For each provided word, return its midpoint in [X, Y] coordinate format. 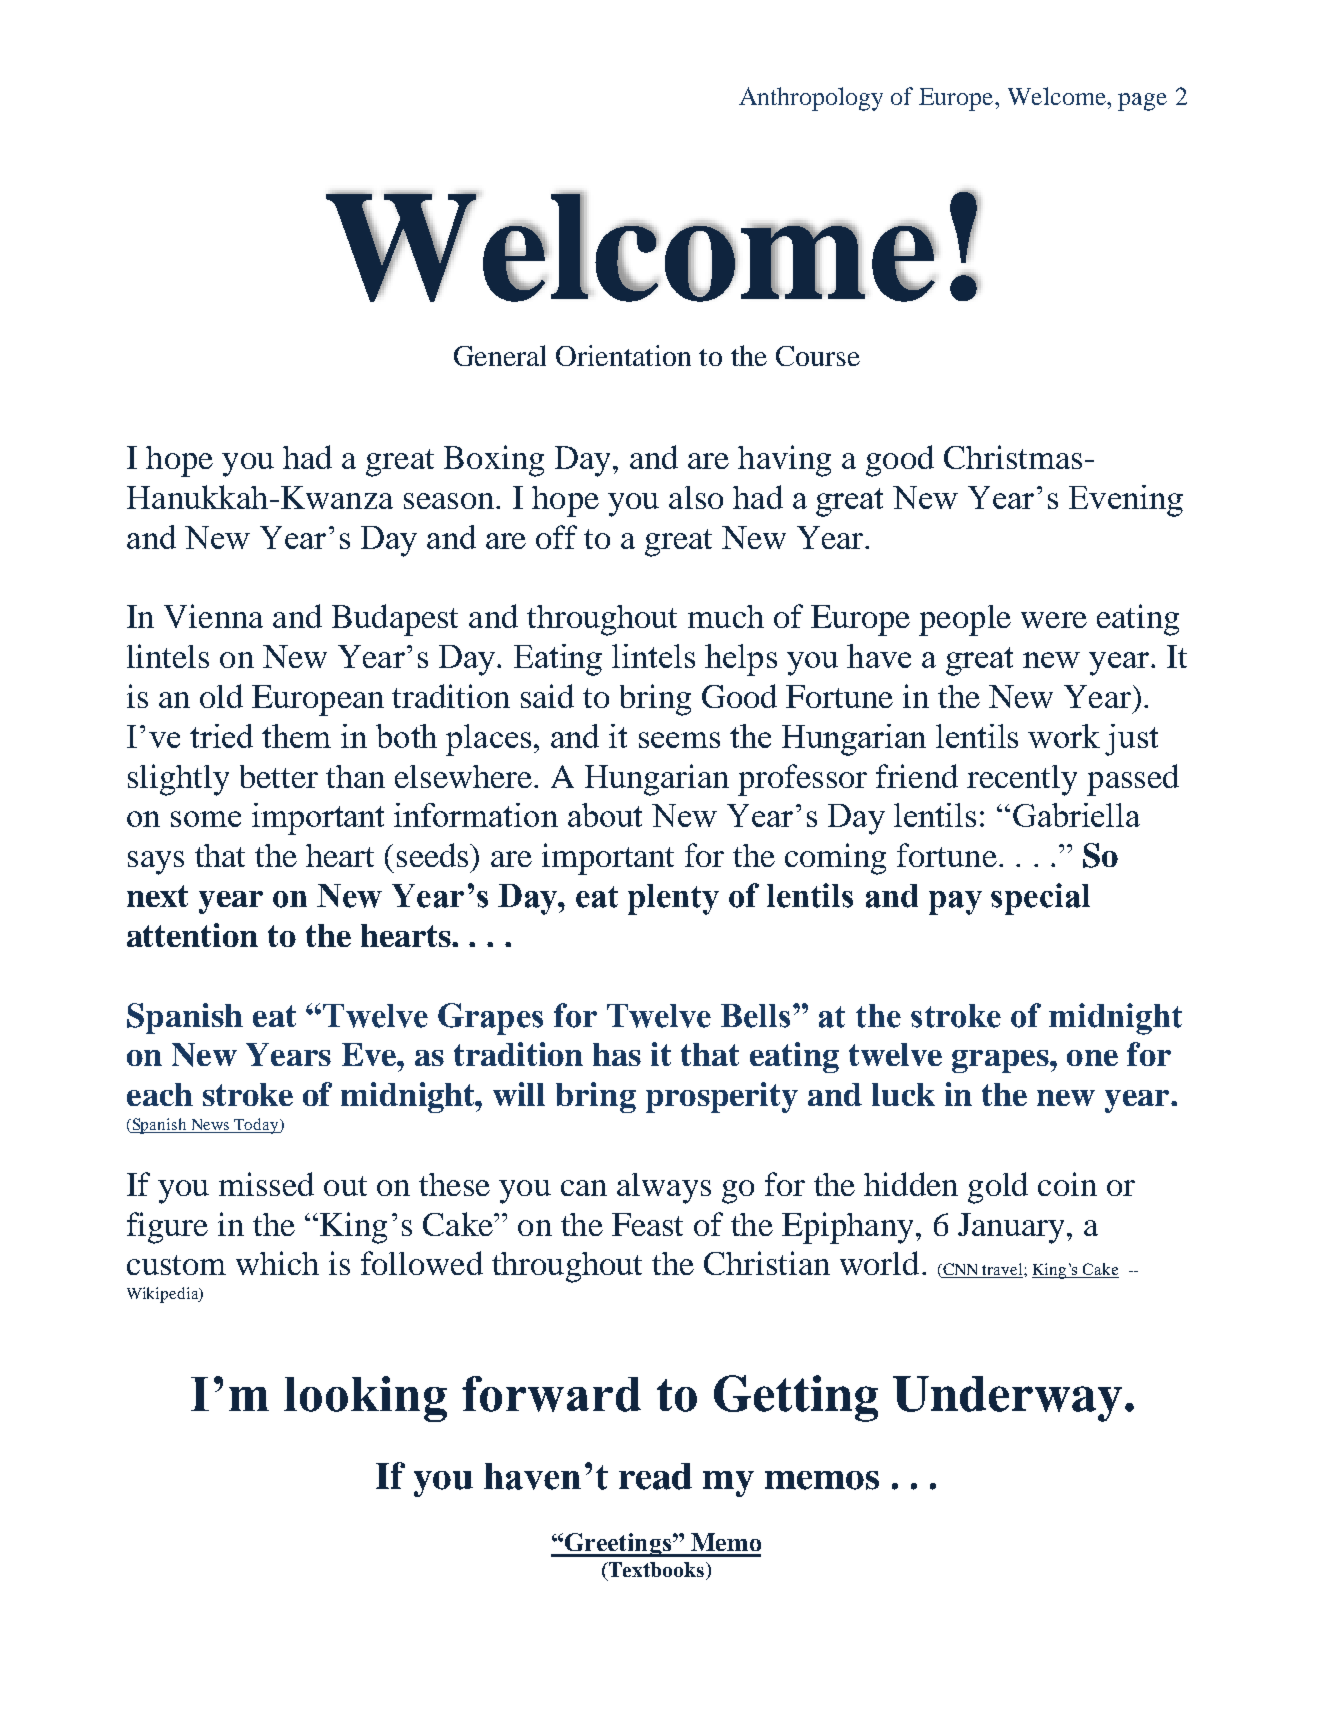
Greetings [618, 1545]
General [500, 355]
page [1142, 102]
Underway [1007, 1399]
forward [551, 1394]
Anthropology [811, 99]
